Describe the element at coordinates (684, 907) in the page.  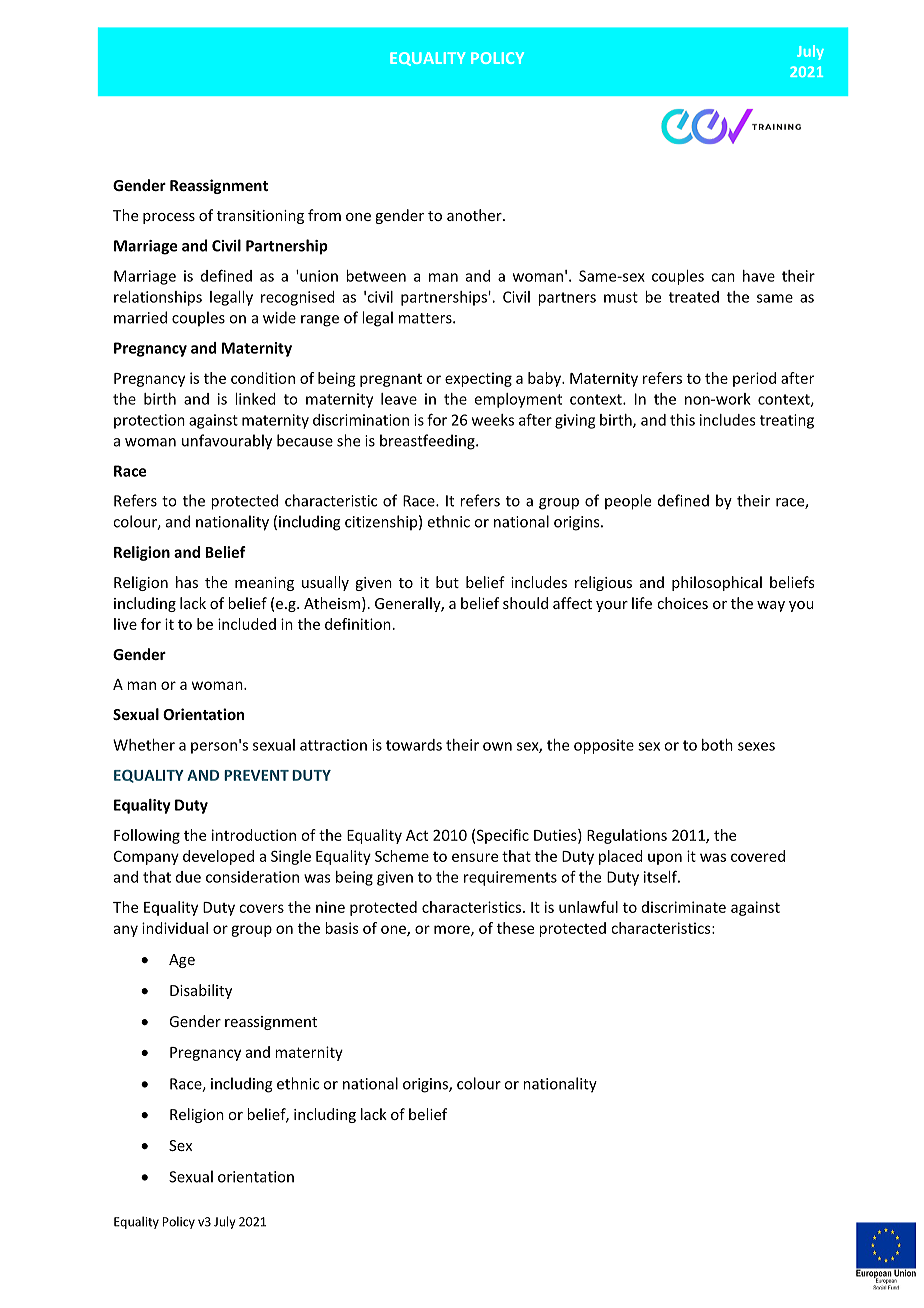
I see `discriminate` at that location.
